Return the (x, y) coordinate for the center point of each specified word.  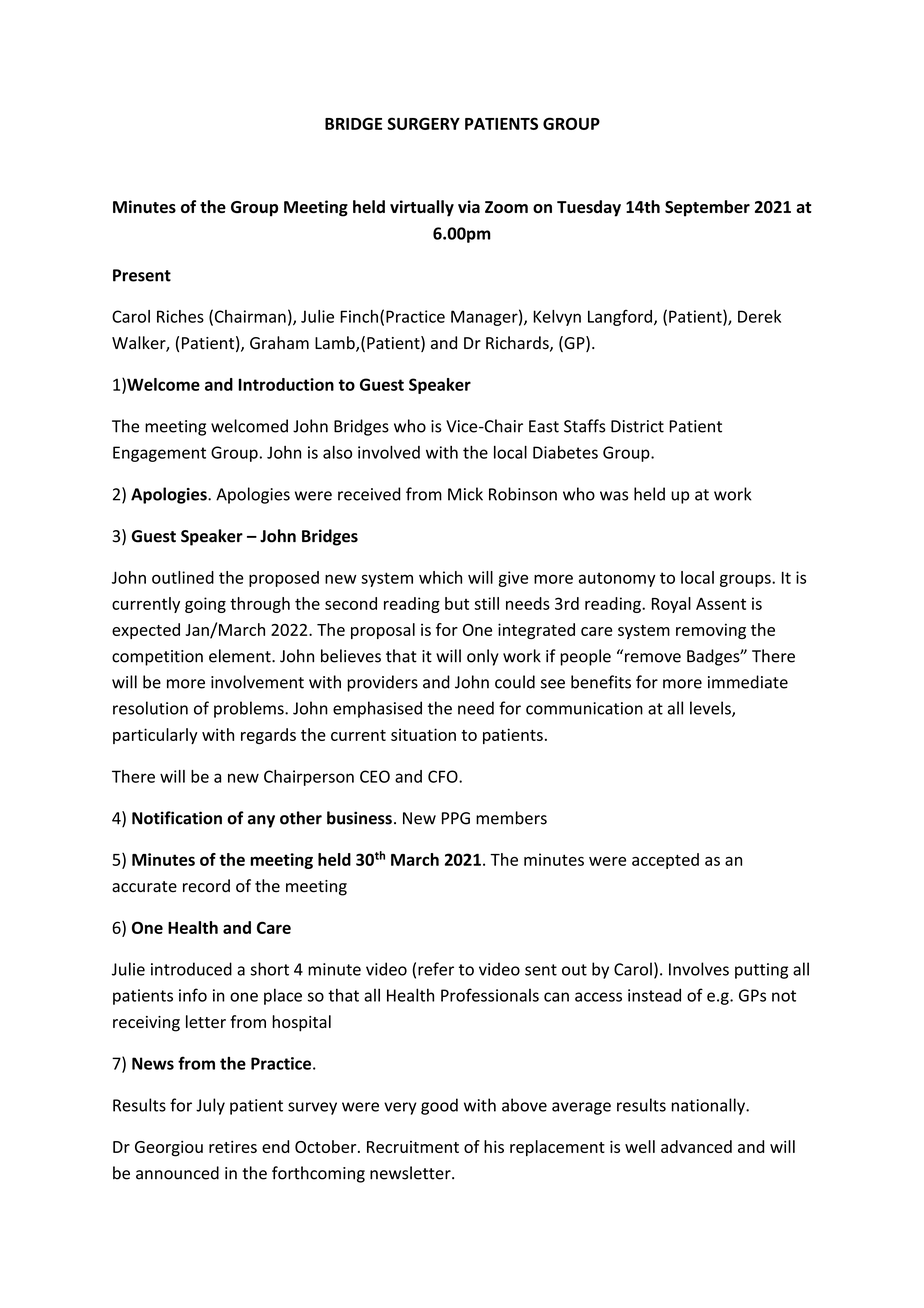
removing (711, 631)
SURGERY (424, 123)
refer (436, 969)
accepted (665, 861)
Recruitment (413, 1147)
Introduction (286, 384)
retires (233, 1147)
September (707, 208)
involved (389, 452)
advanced (696, 1146)
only (483, 657)
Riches (180, 316)
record (206, 886)
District (637, 426)
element (241, 656)
